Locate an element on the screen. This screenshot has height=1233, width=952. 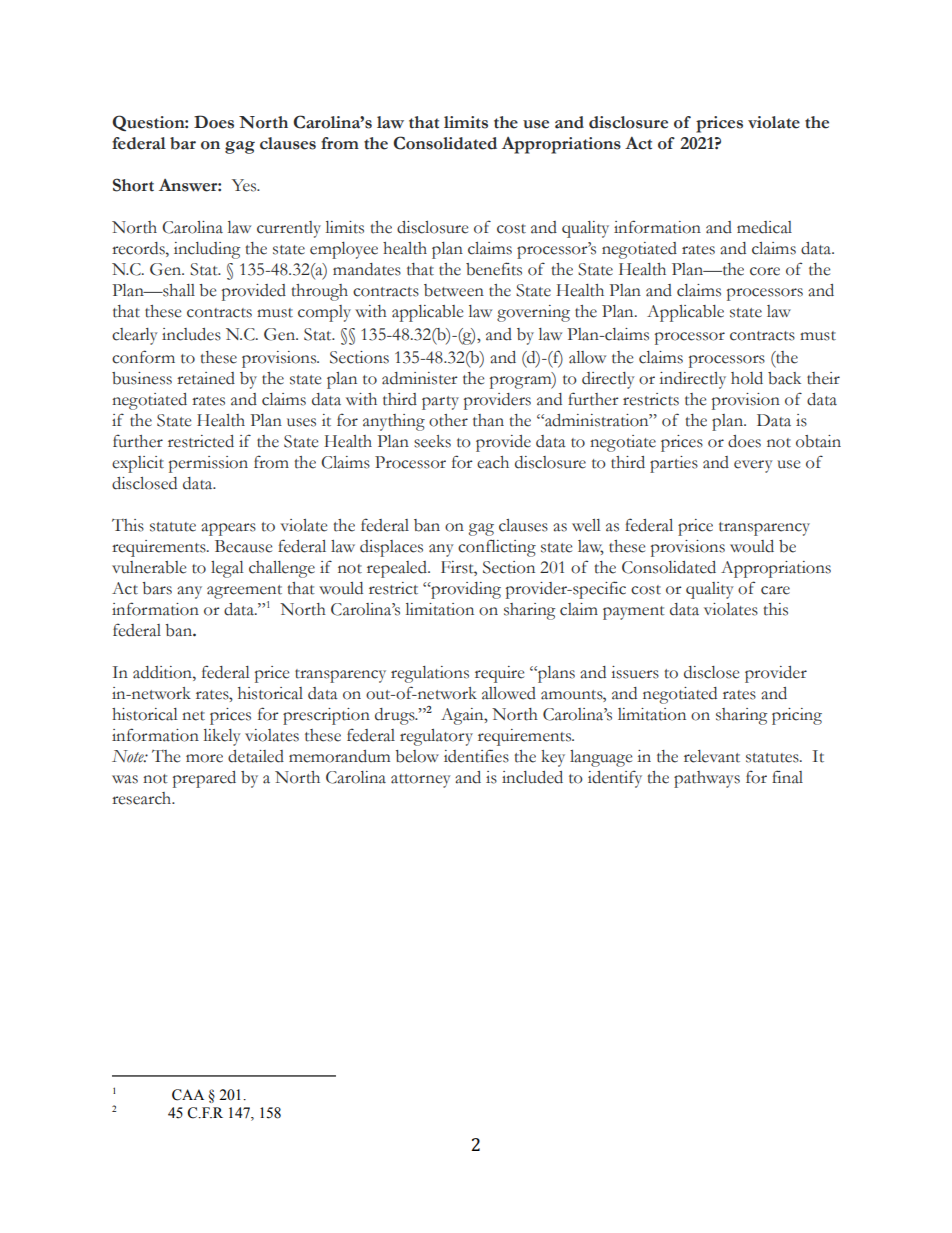
every is located at coordinates (753, 466).
